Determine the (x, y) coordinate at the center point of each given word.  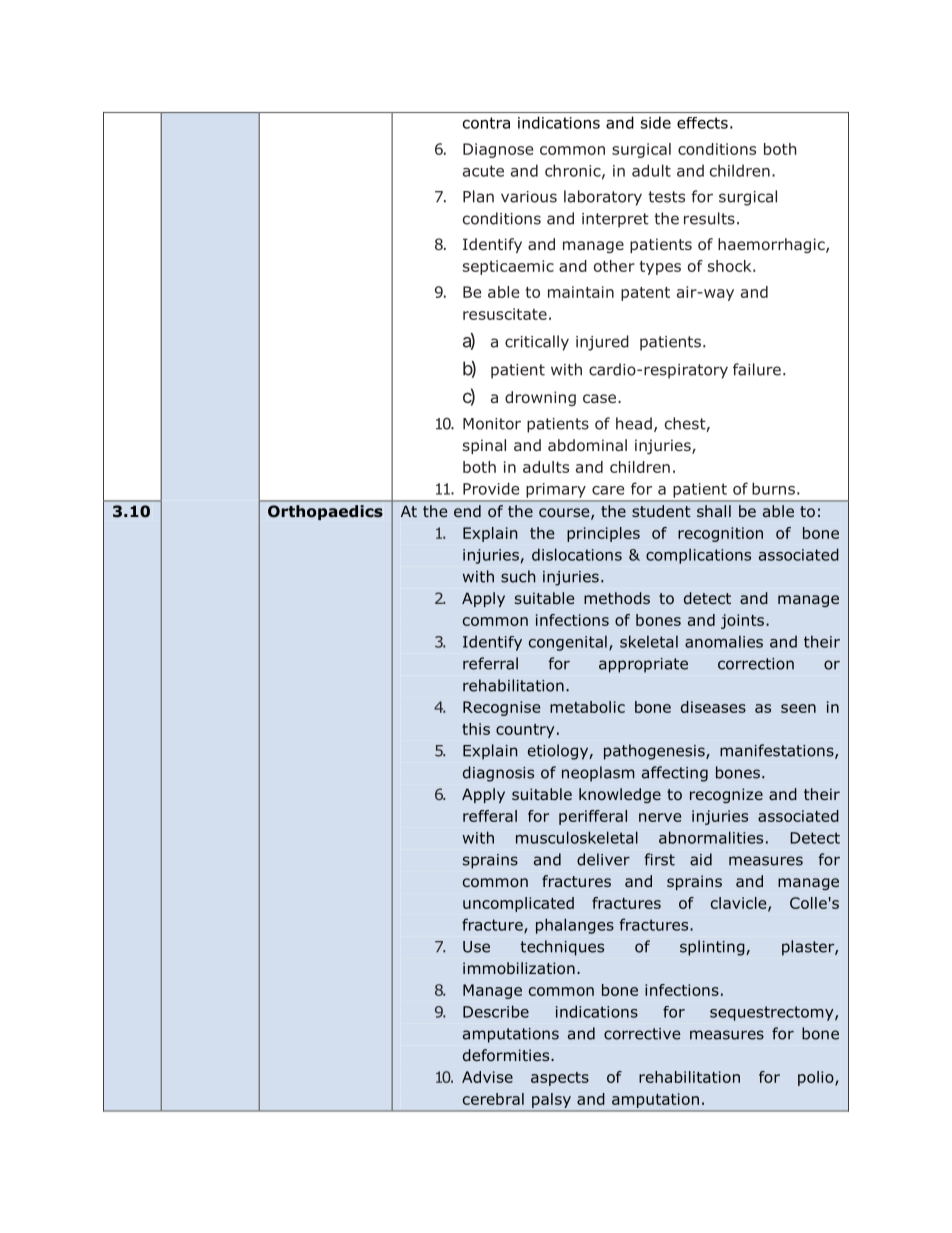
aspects (560, 1079)
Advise (487, 1077)
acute (483, 171)
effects (702, 123)
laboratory (603, 198)
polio (817, 1078)
